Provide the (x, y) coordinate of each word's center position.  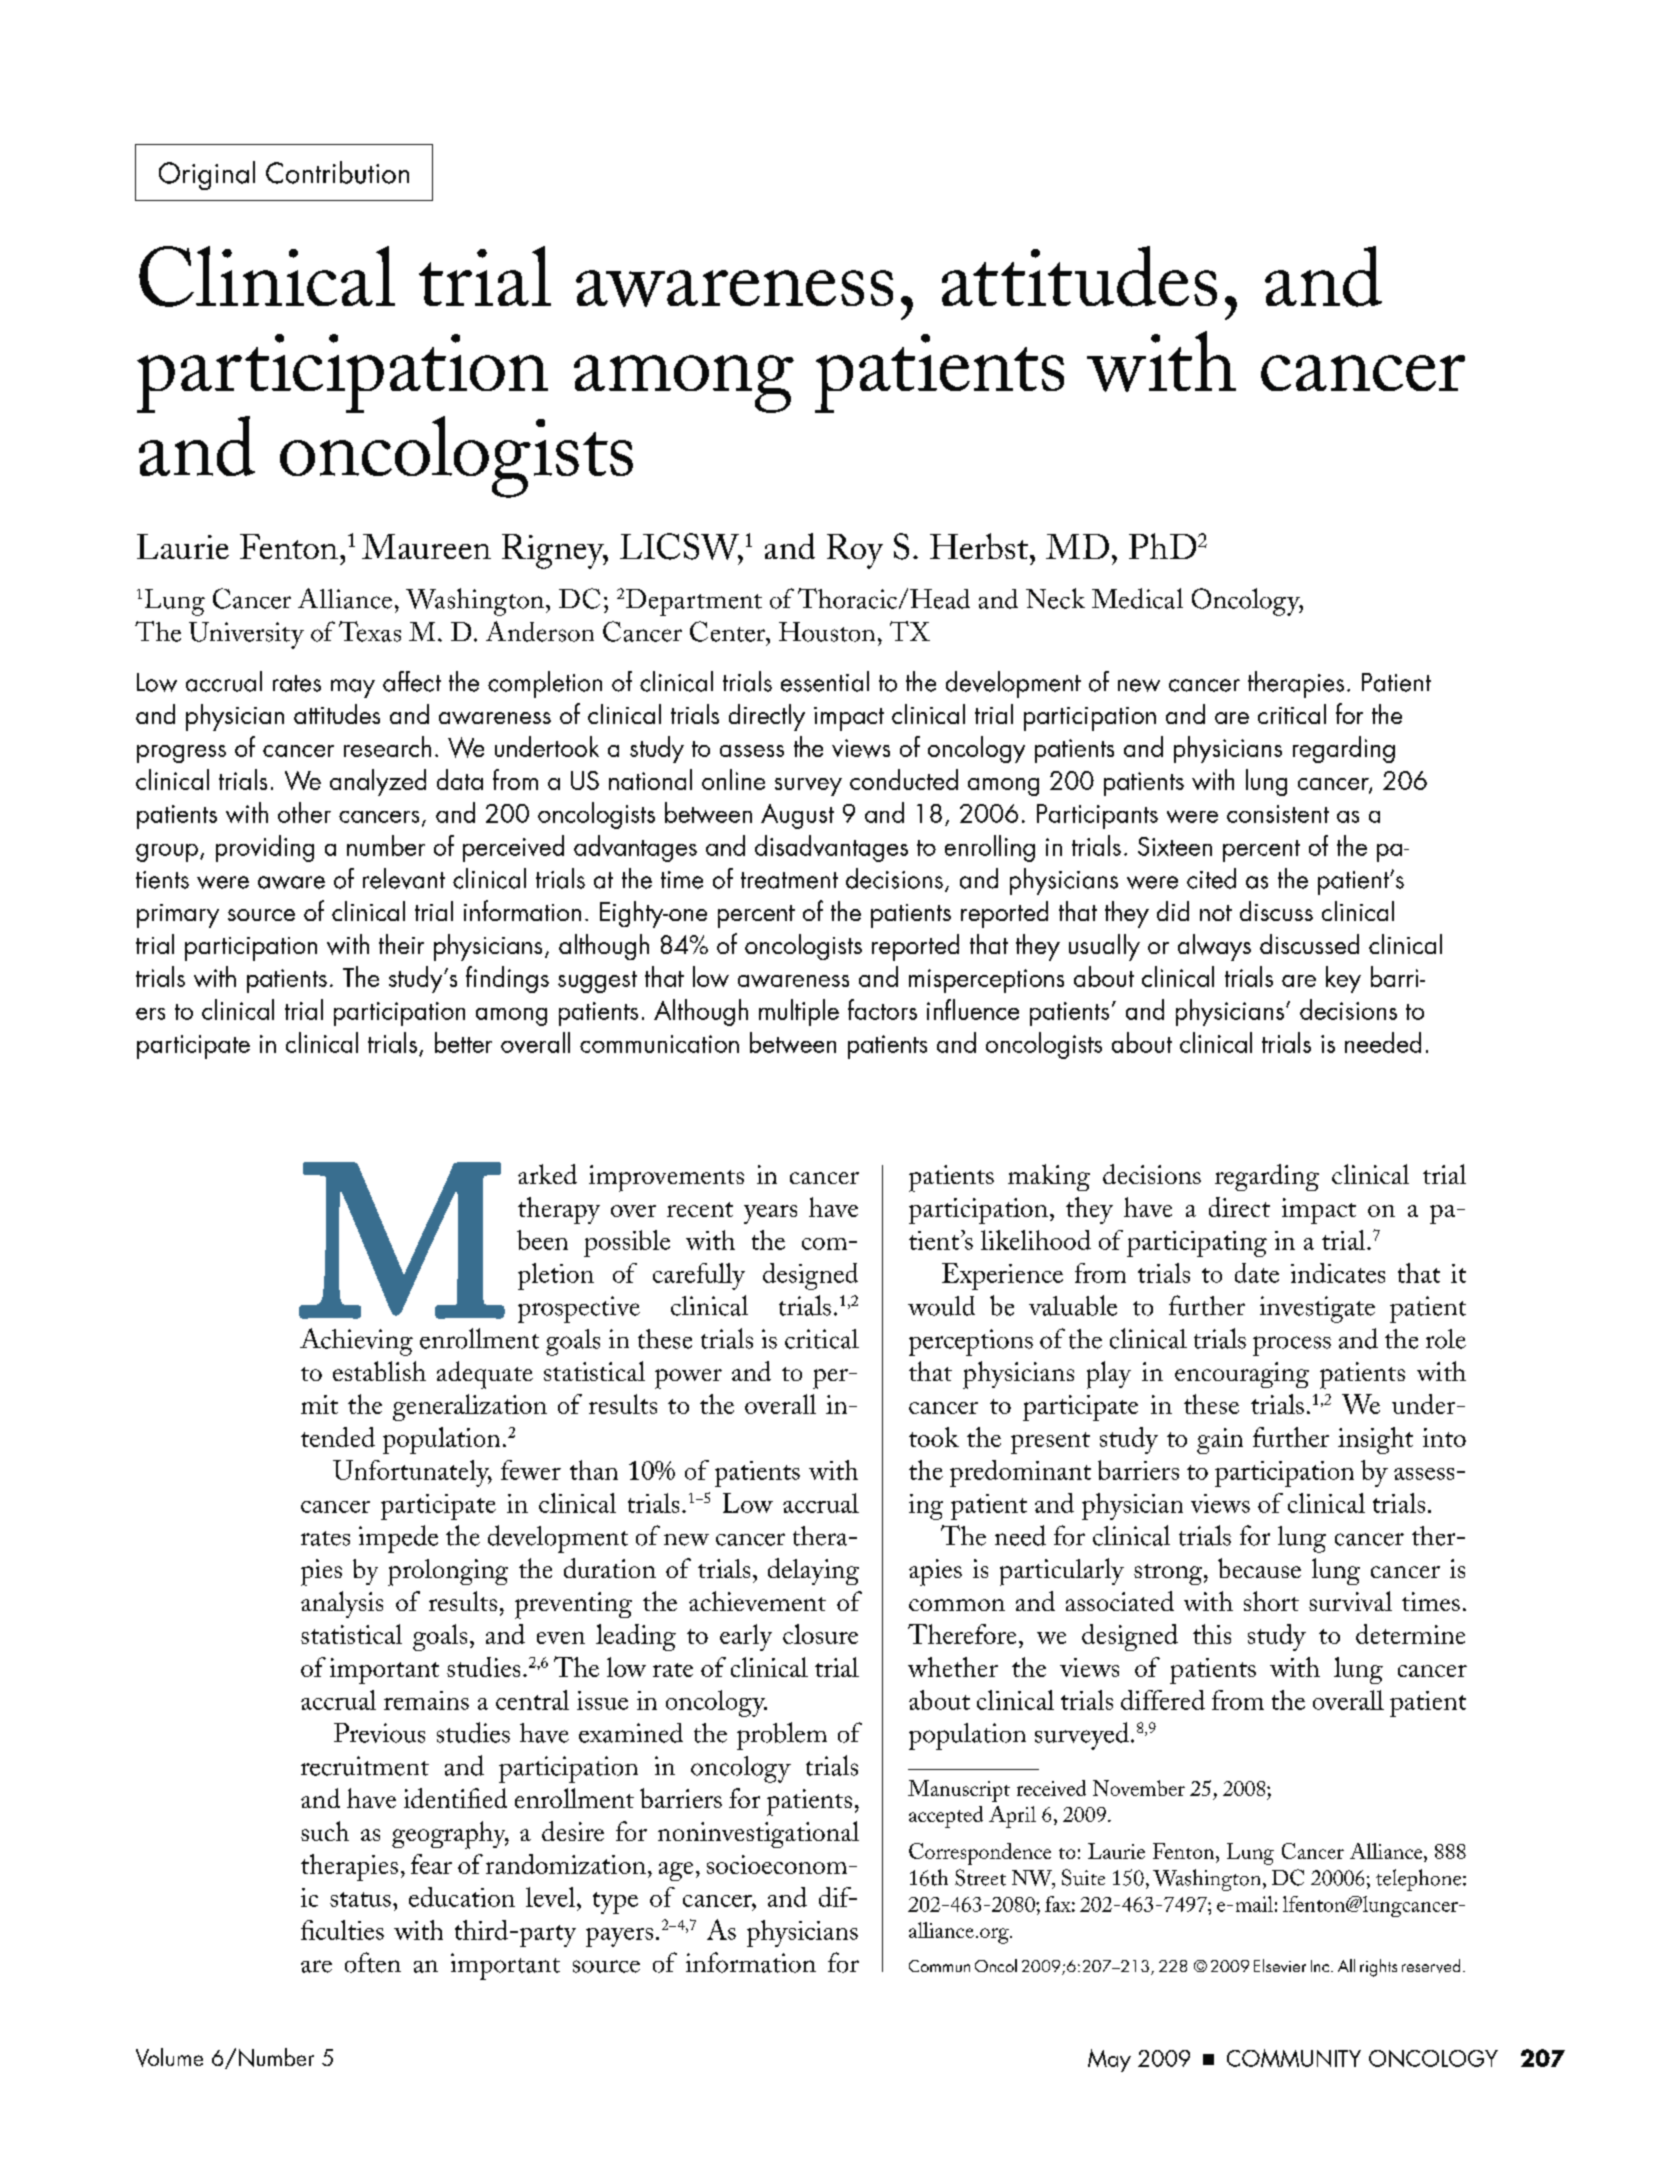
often (373, 1962)
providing (265, 848)
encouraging (1242, 1375)
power (688, 1379)
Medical (1137, 598)
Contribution (337, 172)
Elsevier (1280, 1965)
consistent (1278, 814)
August (797, 816)
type (615, 1903)
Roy (855, 551)
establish (379, 1371)
